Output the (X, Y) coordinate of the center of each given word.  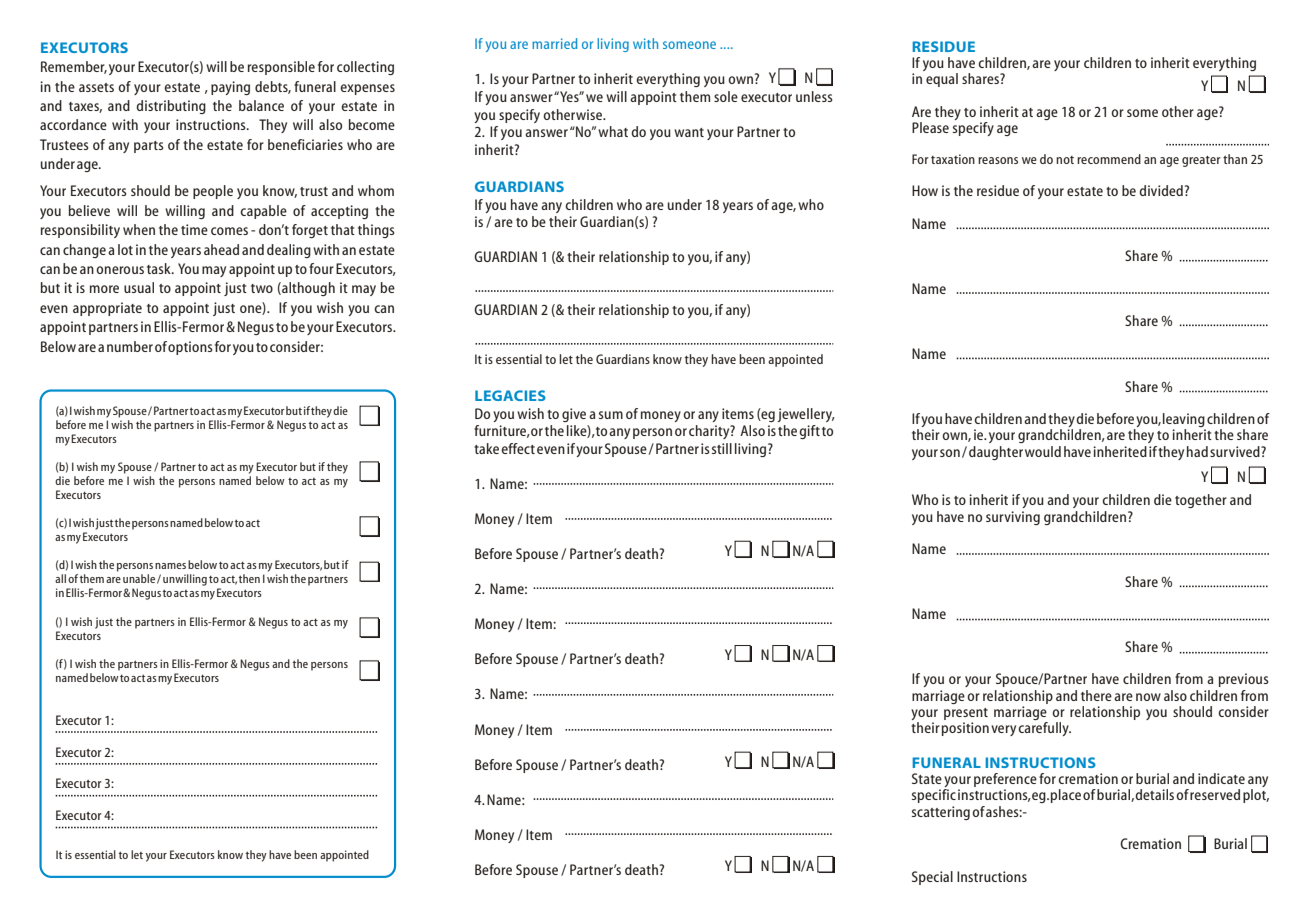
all (60, 578)
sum (611, 415)
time (194, 229)
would (1043, 451)
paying (230, 88)
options (190, 348)
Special (932, 878)
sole (726, 96)
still (722, 448)
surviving (1013, 518)
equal (942, 80)
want (689, 132)
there (1096, 695)
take (486, 448)
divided (1161, 190)
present (966, 714)
